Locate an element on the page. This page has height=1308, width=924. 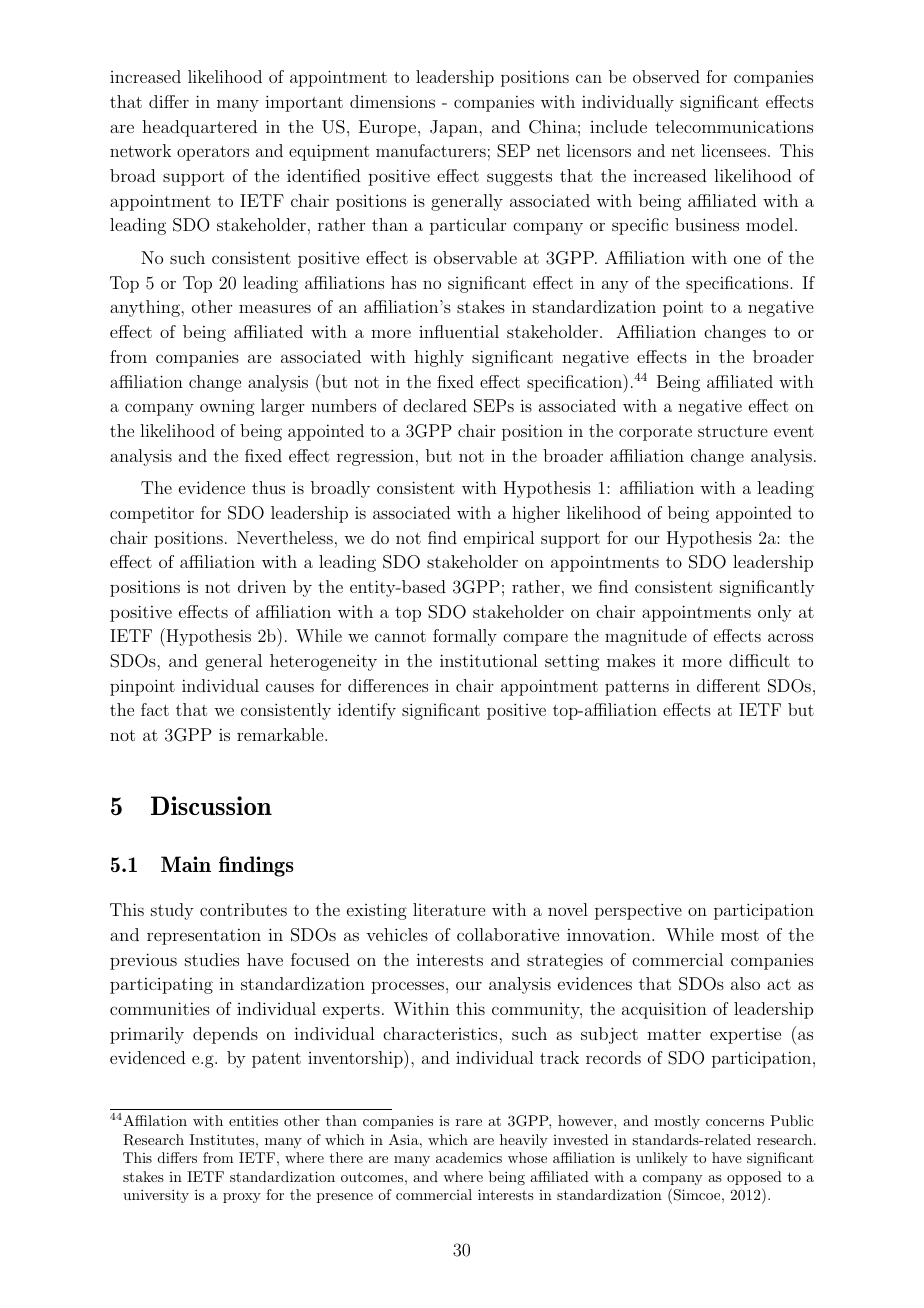
academics is located at coordinates (469, 1157).
